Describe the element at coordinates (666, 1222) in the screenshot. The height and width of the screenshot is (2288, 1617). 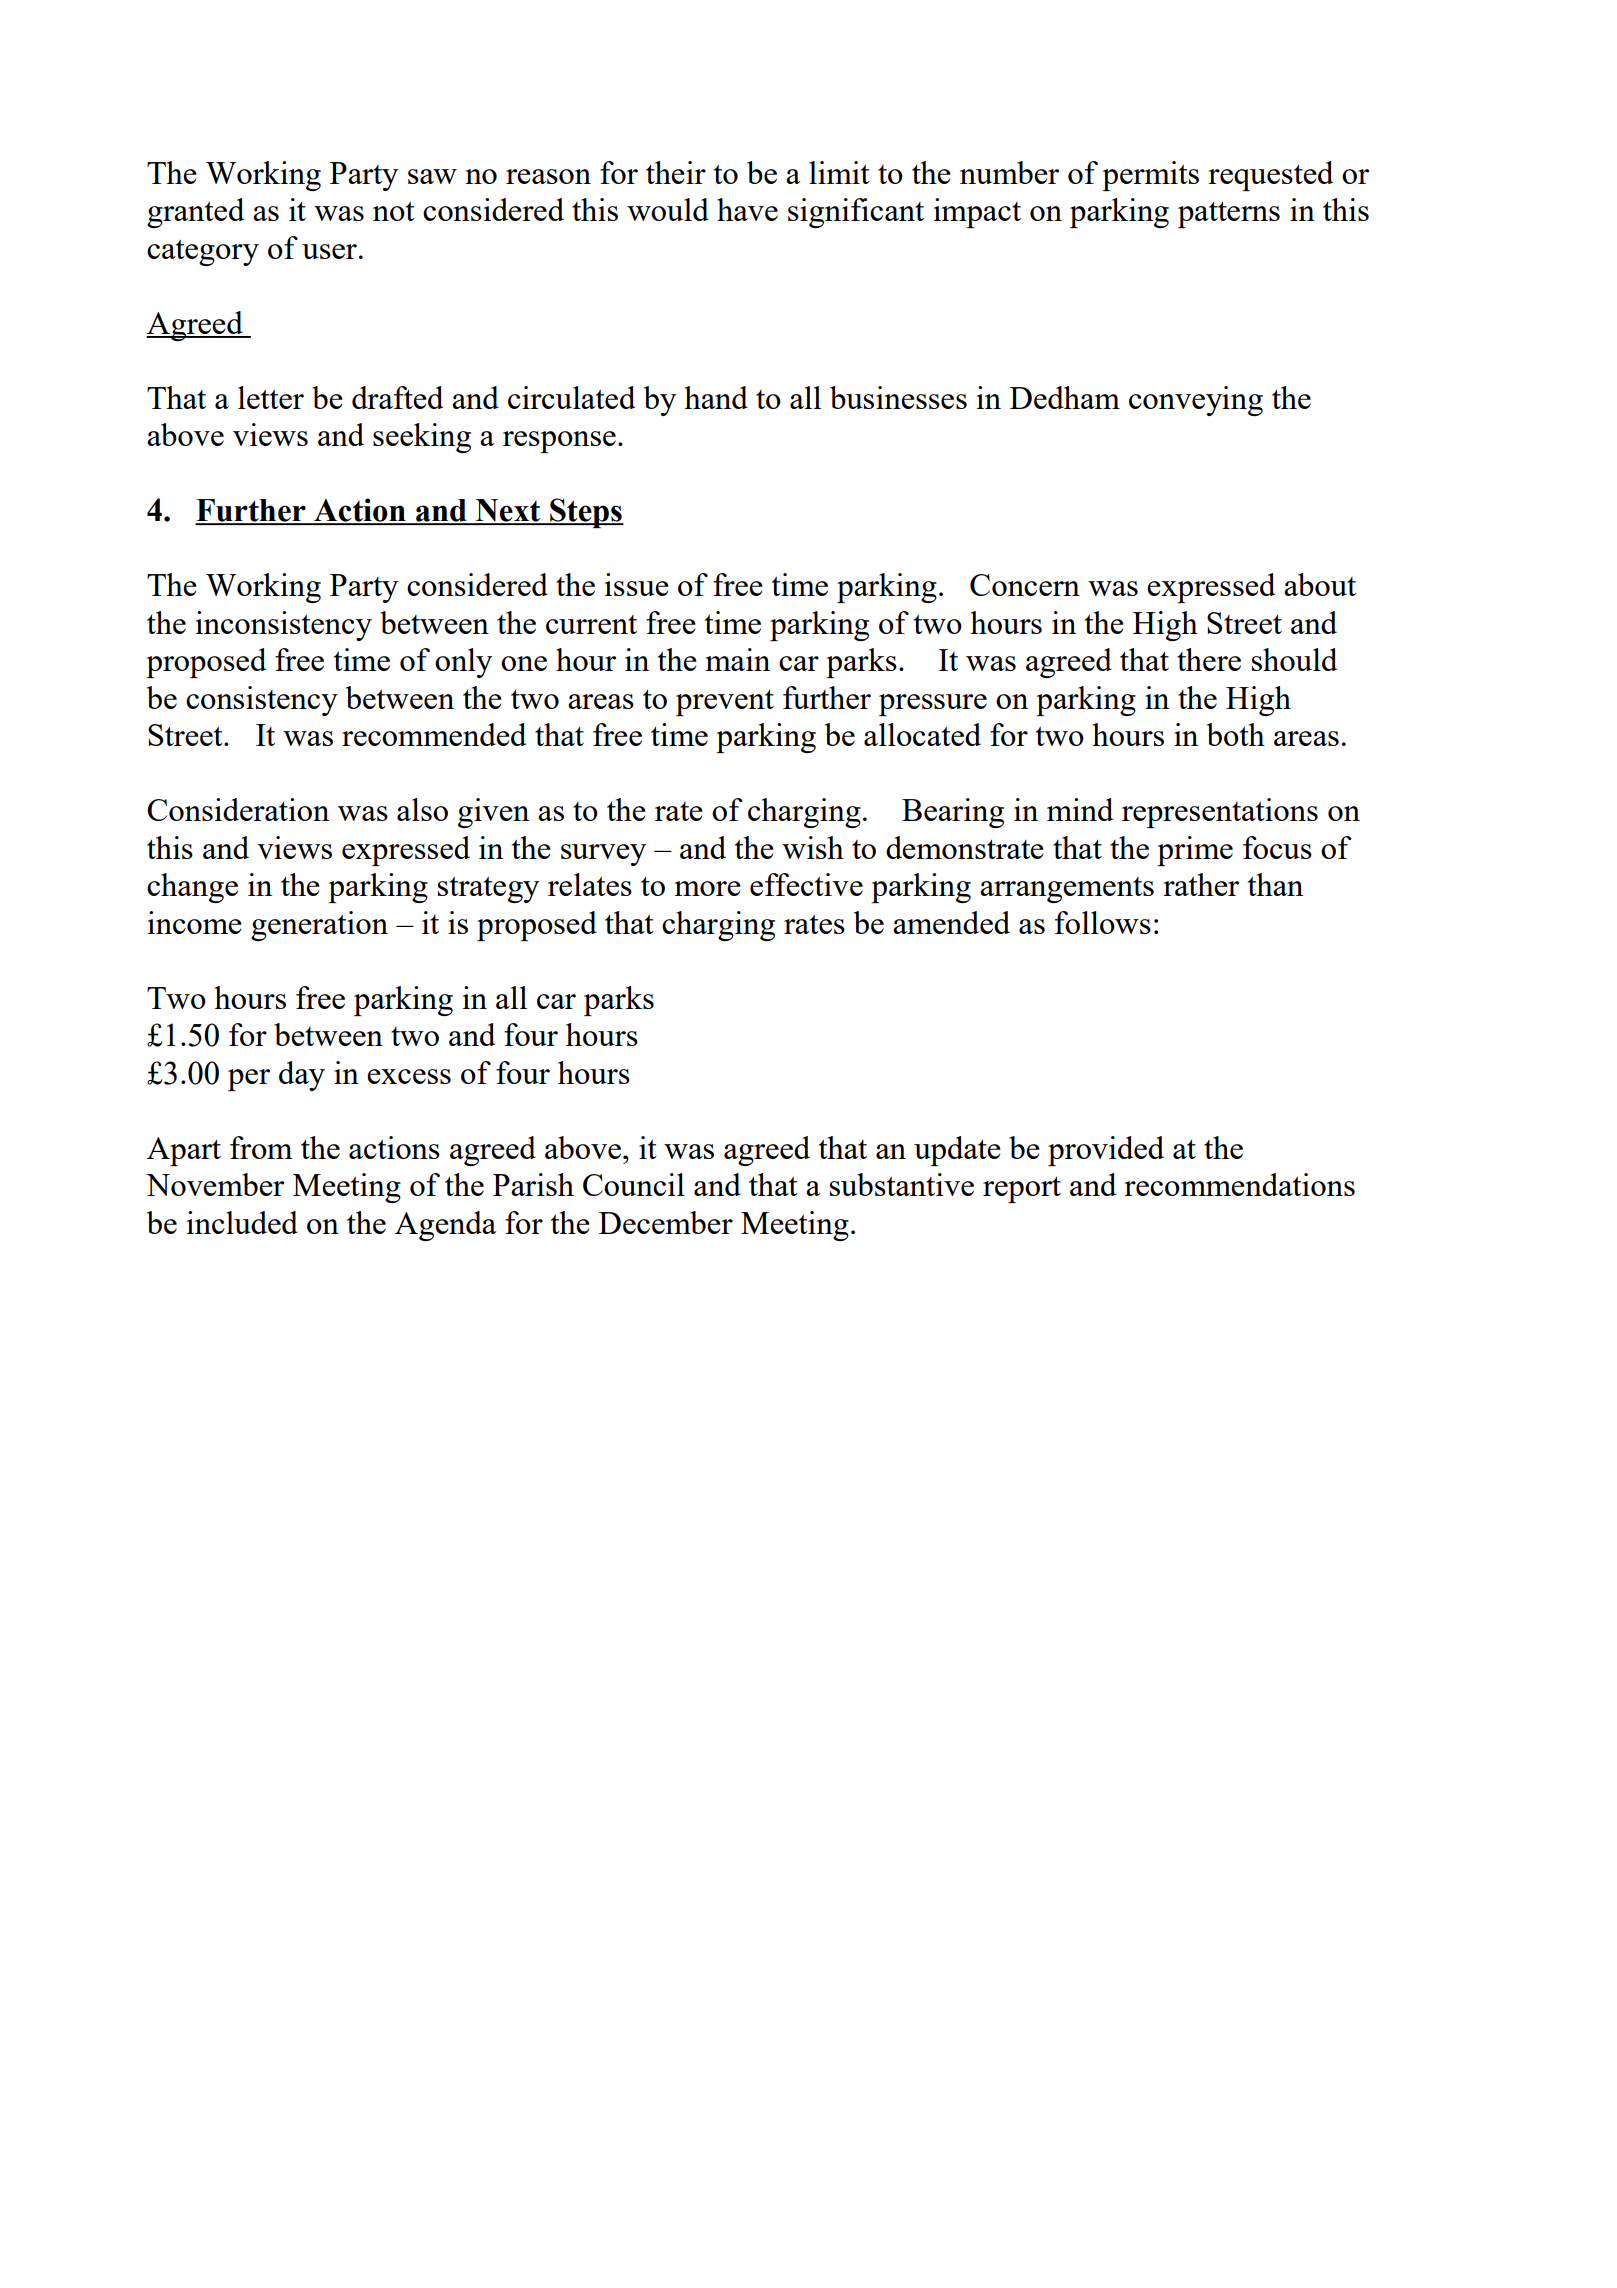
I see `December` at that location.
